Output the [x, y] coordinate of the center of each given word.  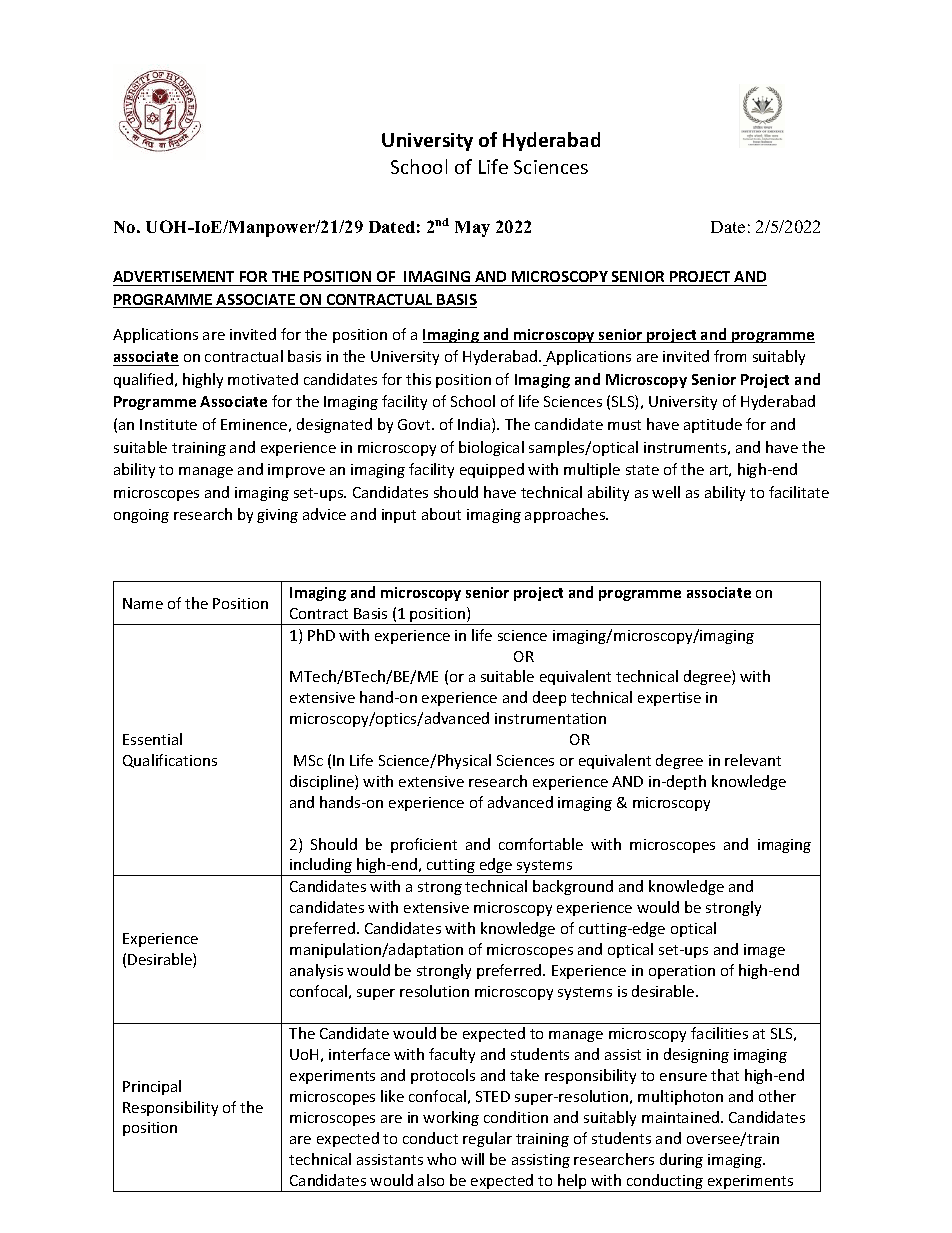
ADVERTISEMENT [173, 276]
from [730, 356]
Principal [152, 1087]
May [472, 229]
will [472, 1159]
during [681, 1160]
